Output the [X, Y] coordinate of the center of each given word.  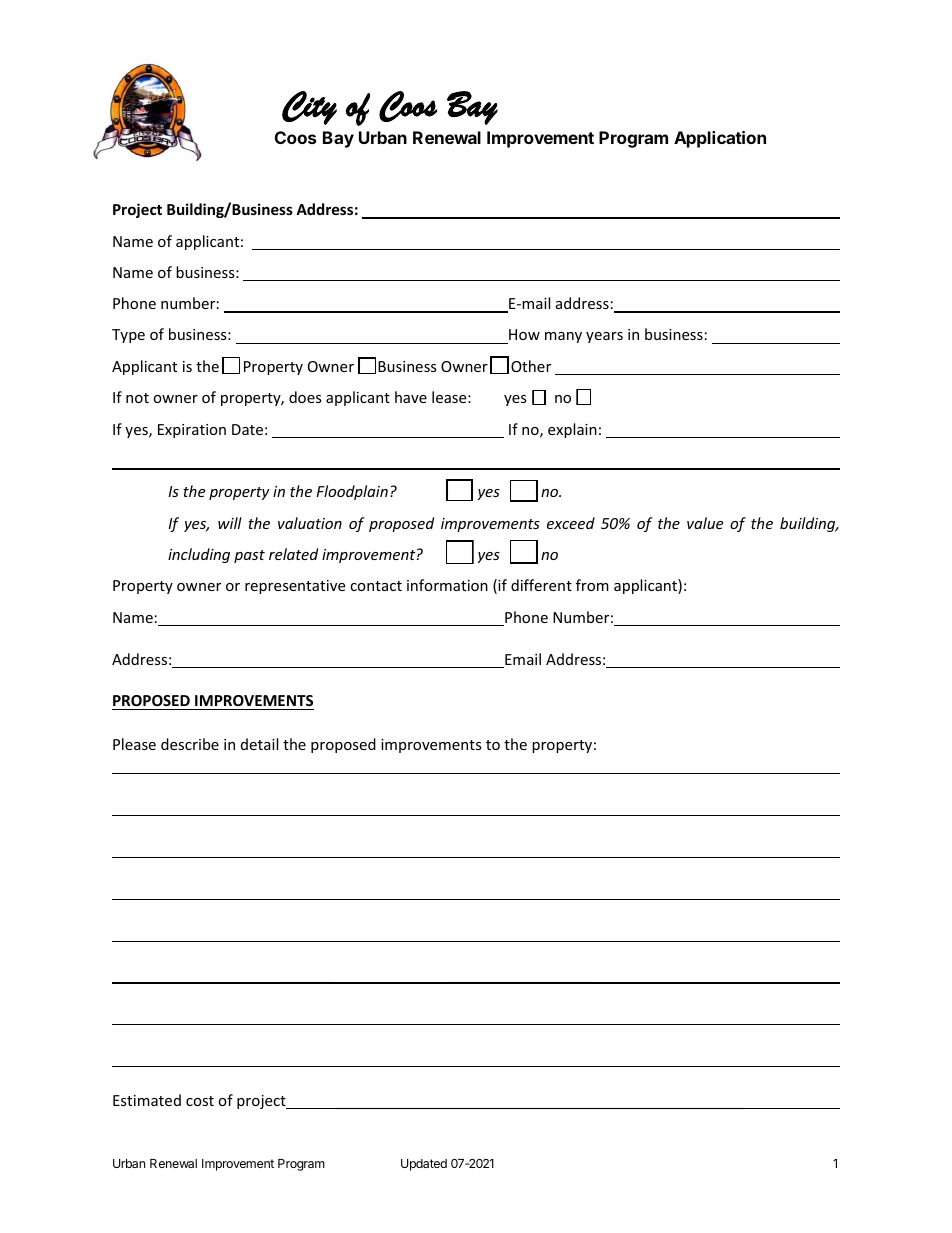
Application [720, 139]
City [309, 108]
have [411, 397]
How [523, 336]
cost [200, 1101]
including [199, 555]
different [541, 585]
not [137, 398]
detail [259, 744]
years [604, 337]
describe [190, 744]
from [592, 585]
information [447, 585]
